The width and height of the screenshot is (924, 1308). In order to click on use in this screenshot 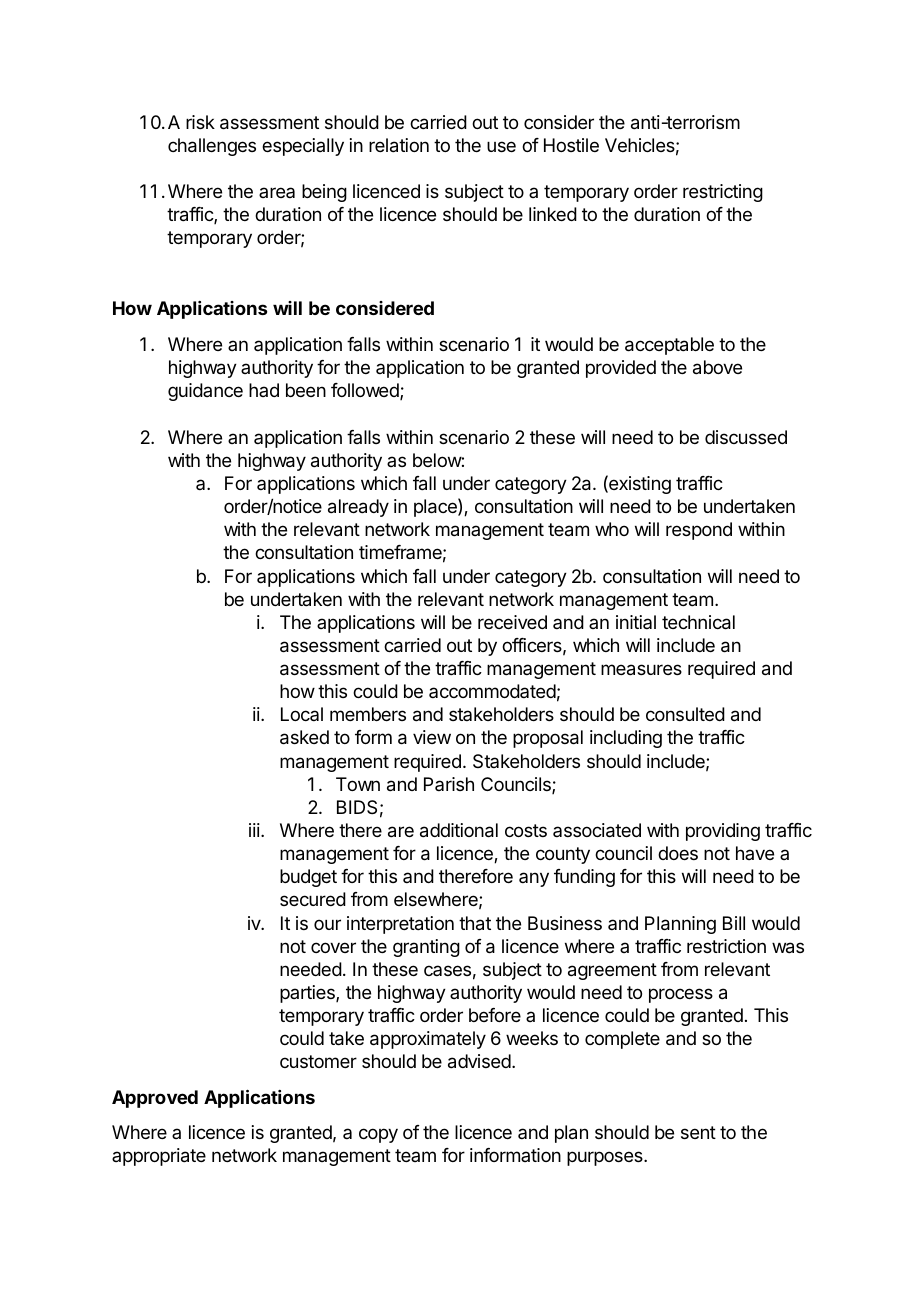, I will do `click(501, 146)`.
